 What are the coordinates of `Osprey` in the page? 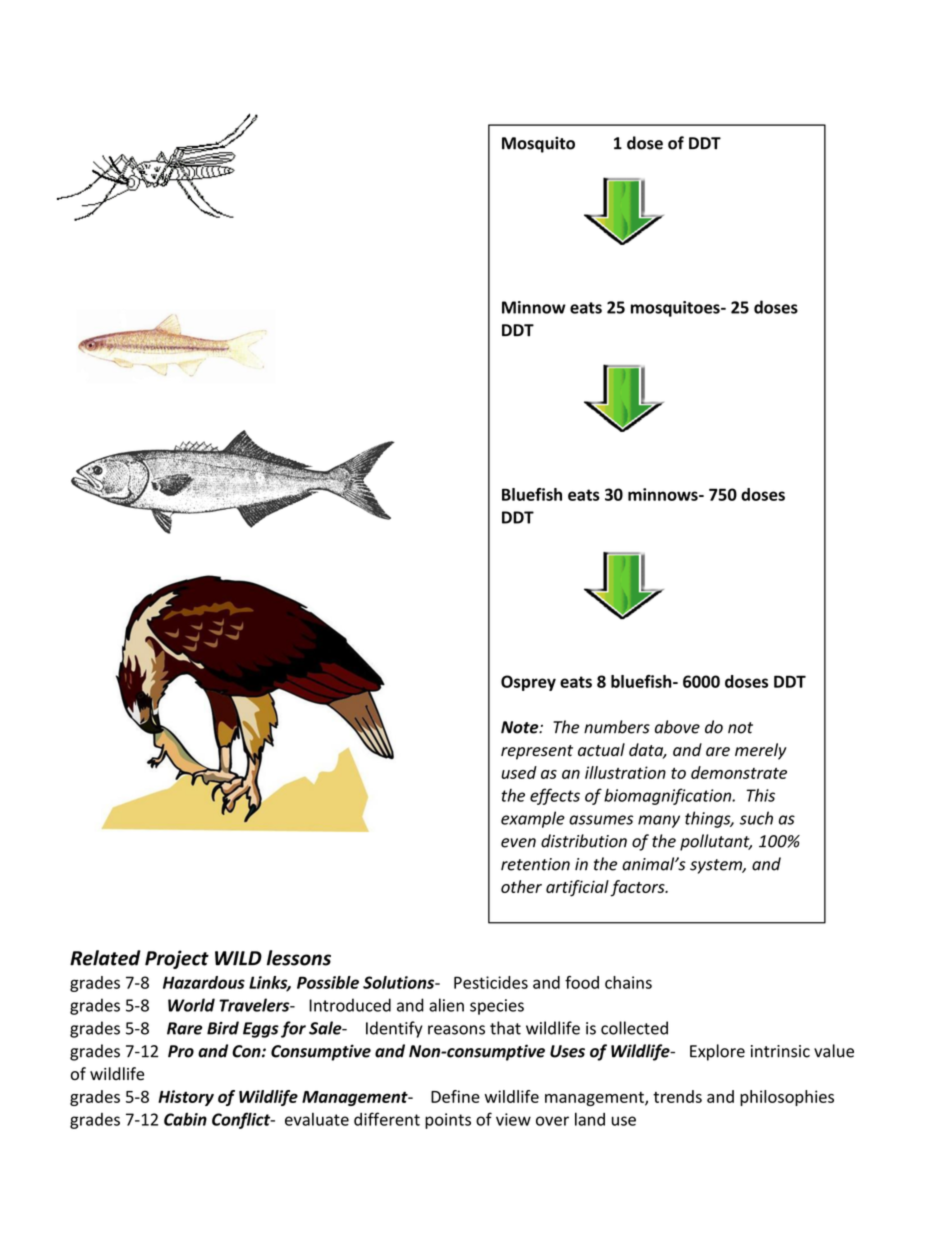 It's located at (528, 683).
